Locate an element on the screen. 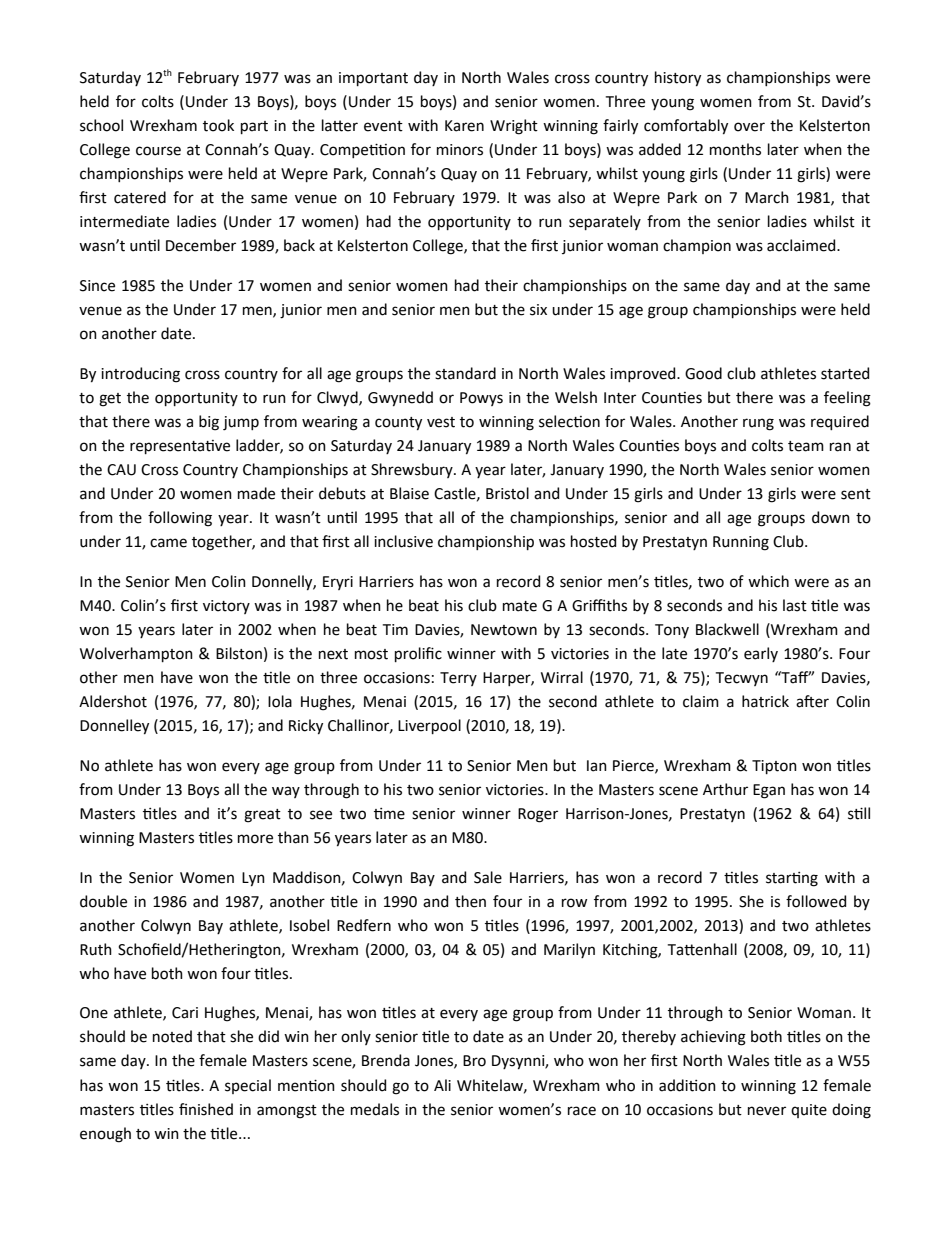 The width and height of the screenshot is (952, 1233). Karen is located at coordinates (464, 126).
